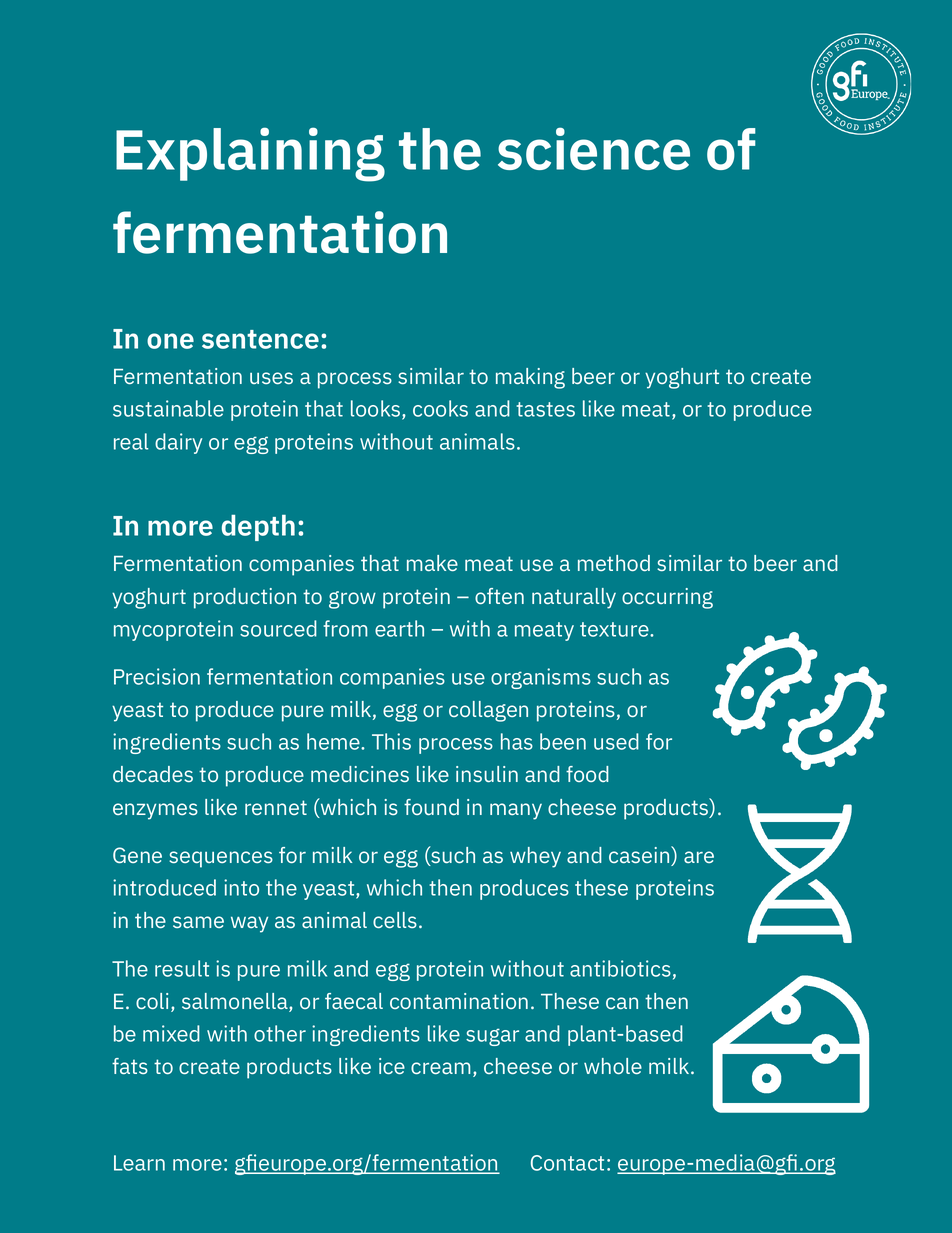 This screenshot has width=952, height=1233. What do you see at coordinates (615, 629) in the screenshot?
I see `texture` at bounding box center [615, 629].
